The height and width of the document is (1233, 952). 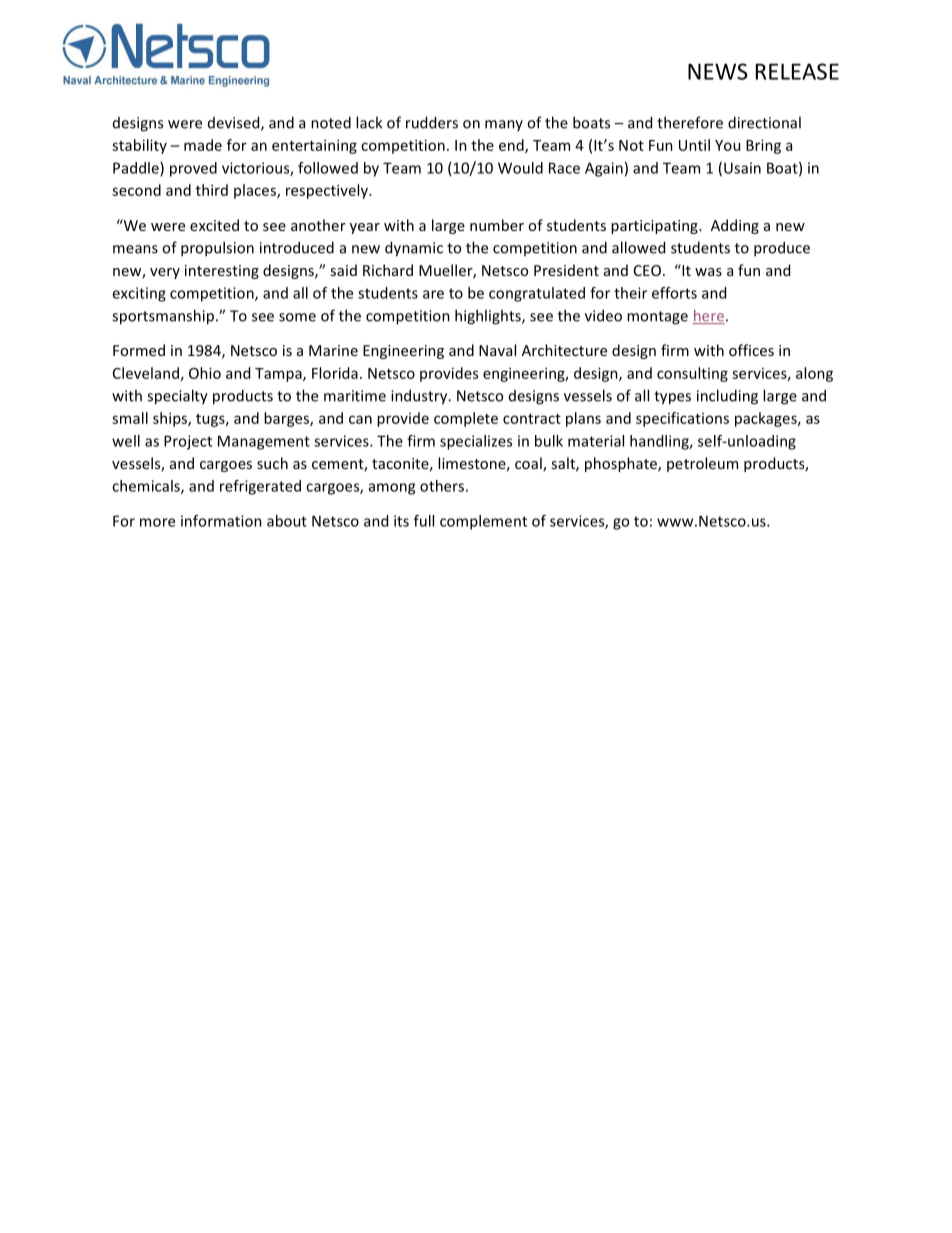 I want to click on NEWS, so click(x=718, y=71).
